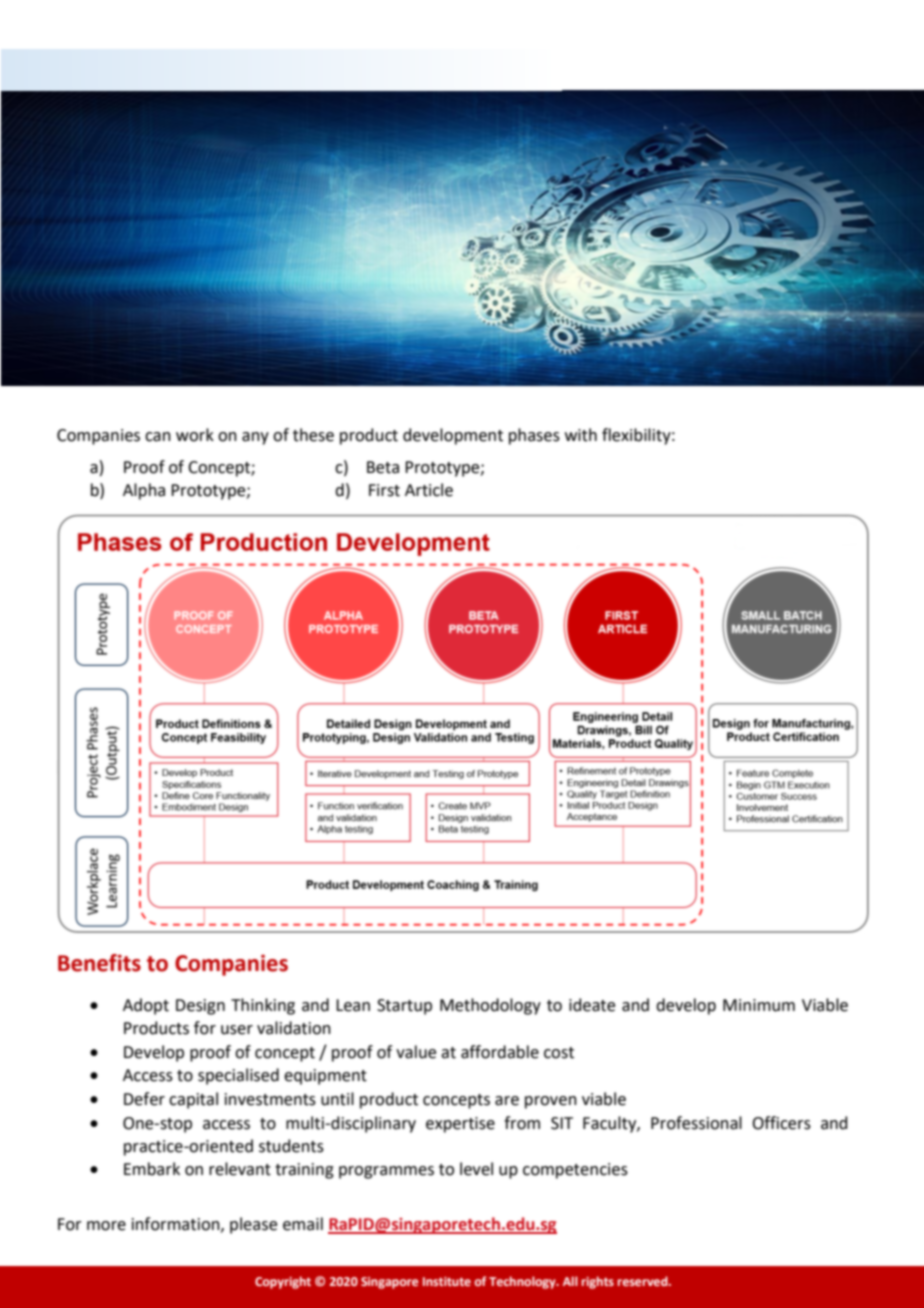 The height and width of the image is (1308, 924). What do you see at coordinates (429, 490) in the image?
I see `Article` at bounding box center [429, 490].
